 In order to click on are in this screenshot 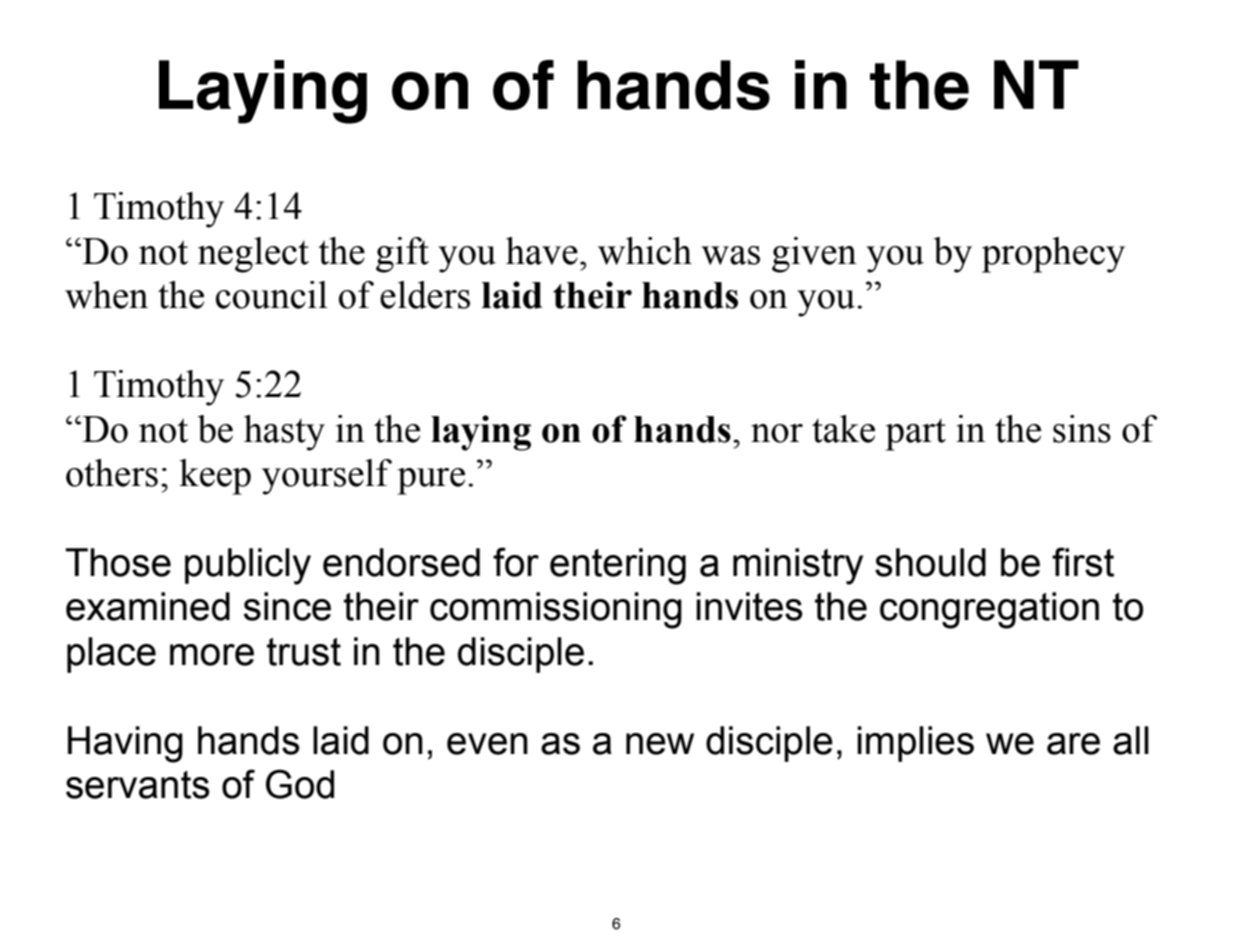, I will do `click(1073, 744)`.
